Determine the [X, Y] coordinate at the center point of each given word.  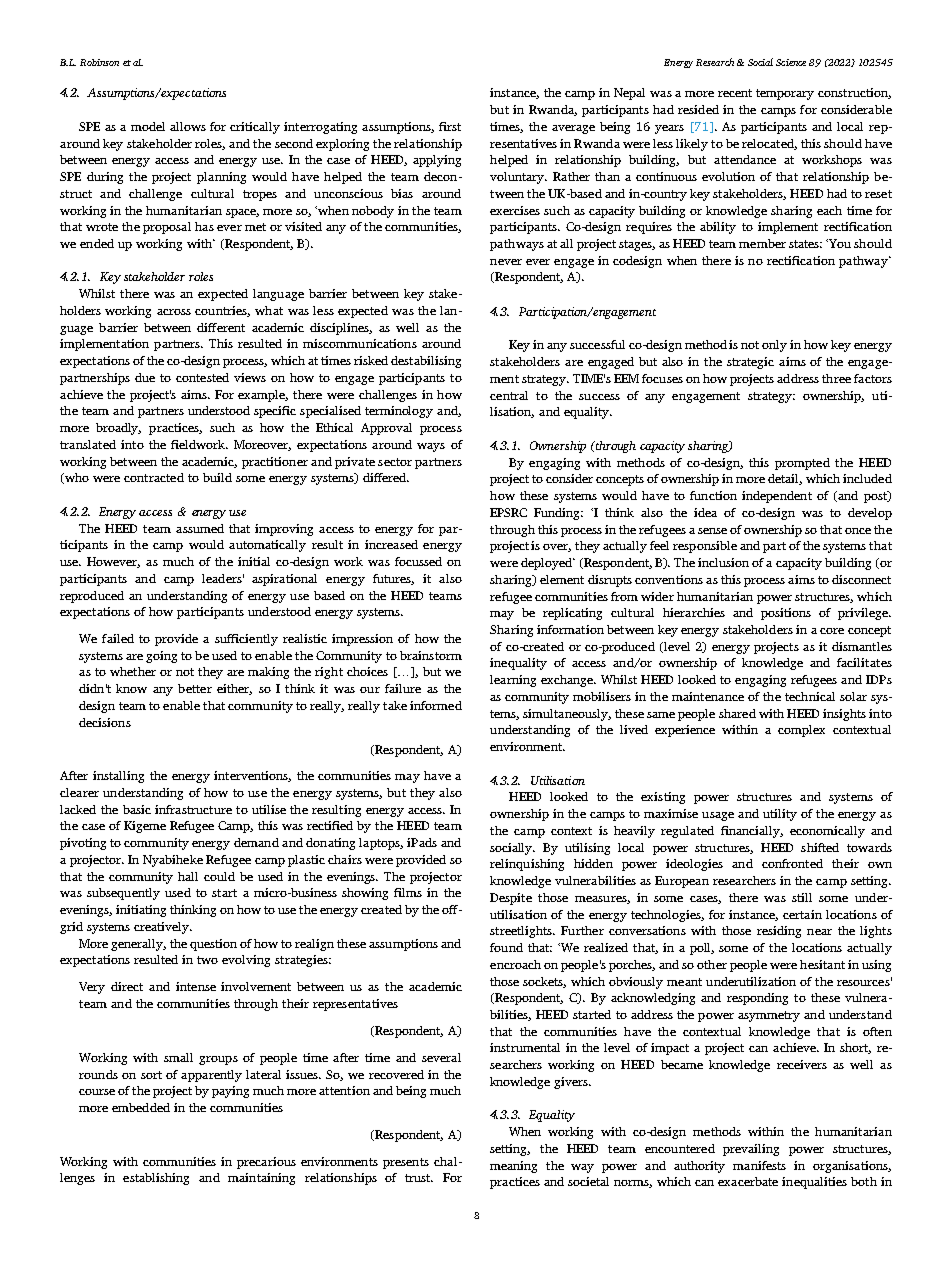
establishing [156, 1179]
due [145, 377]
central [509, 395]
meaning [513, 1167]
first [450, 126]
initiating [141, 911]
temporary [785, 94]
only [774, 346]
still [802, 897]
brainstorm [431, 655]
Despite [511, 899]
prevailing [751, 1150]
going [161, 657]
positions [786, 614]
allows [188, 126]
